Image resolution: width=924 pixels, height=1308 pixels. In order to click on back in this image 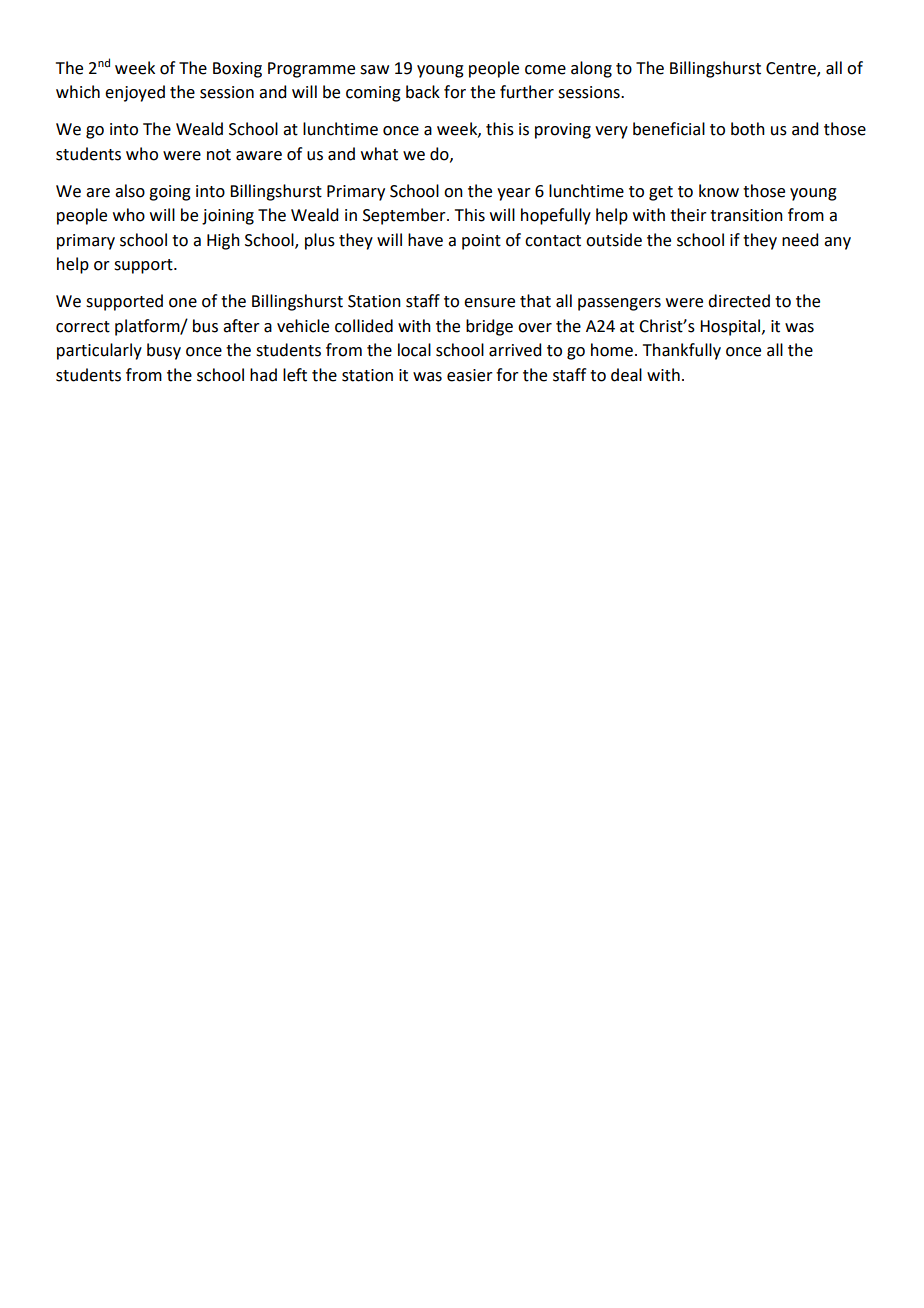, I will do `click(423, 92)`.
